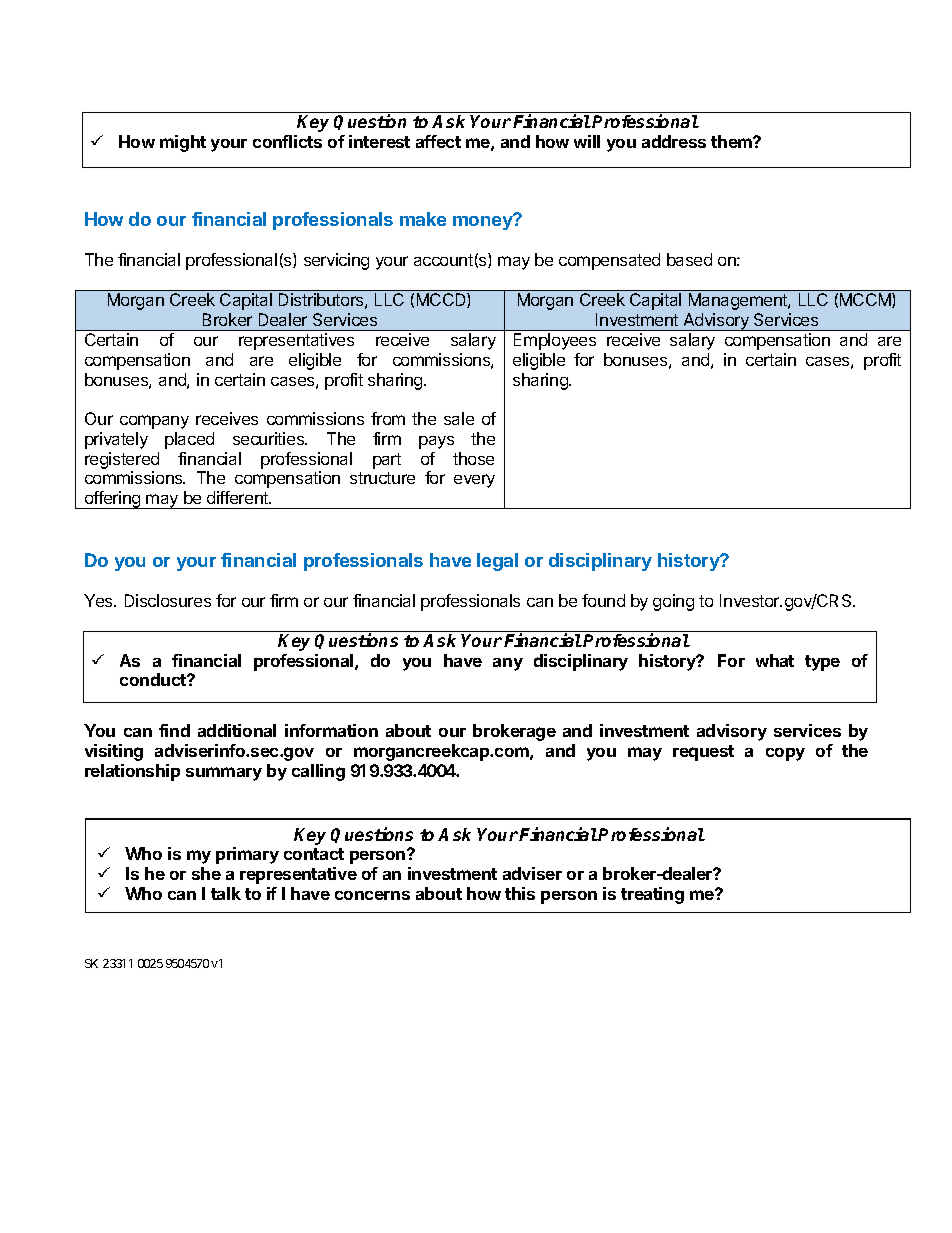  What do you see at coordinates (459, 418) in the page?
I see `sale` at bounding box center [459, 418].
